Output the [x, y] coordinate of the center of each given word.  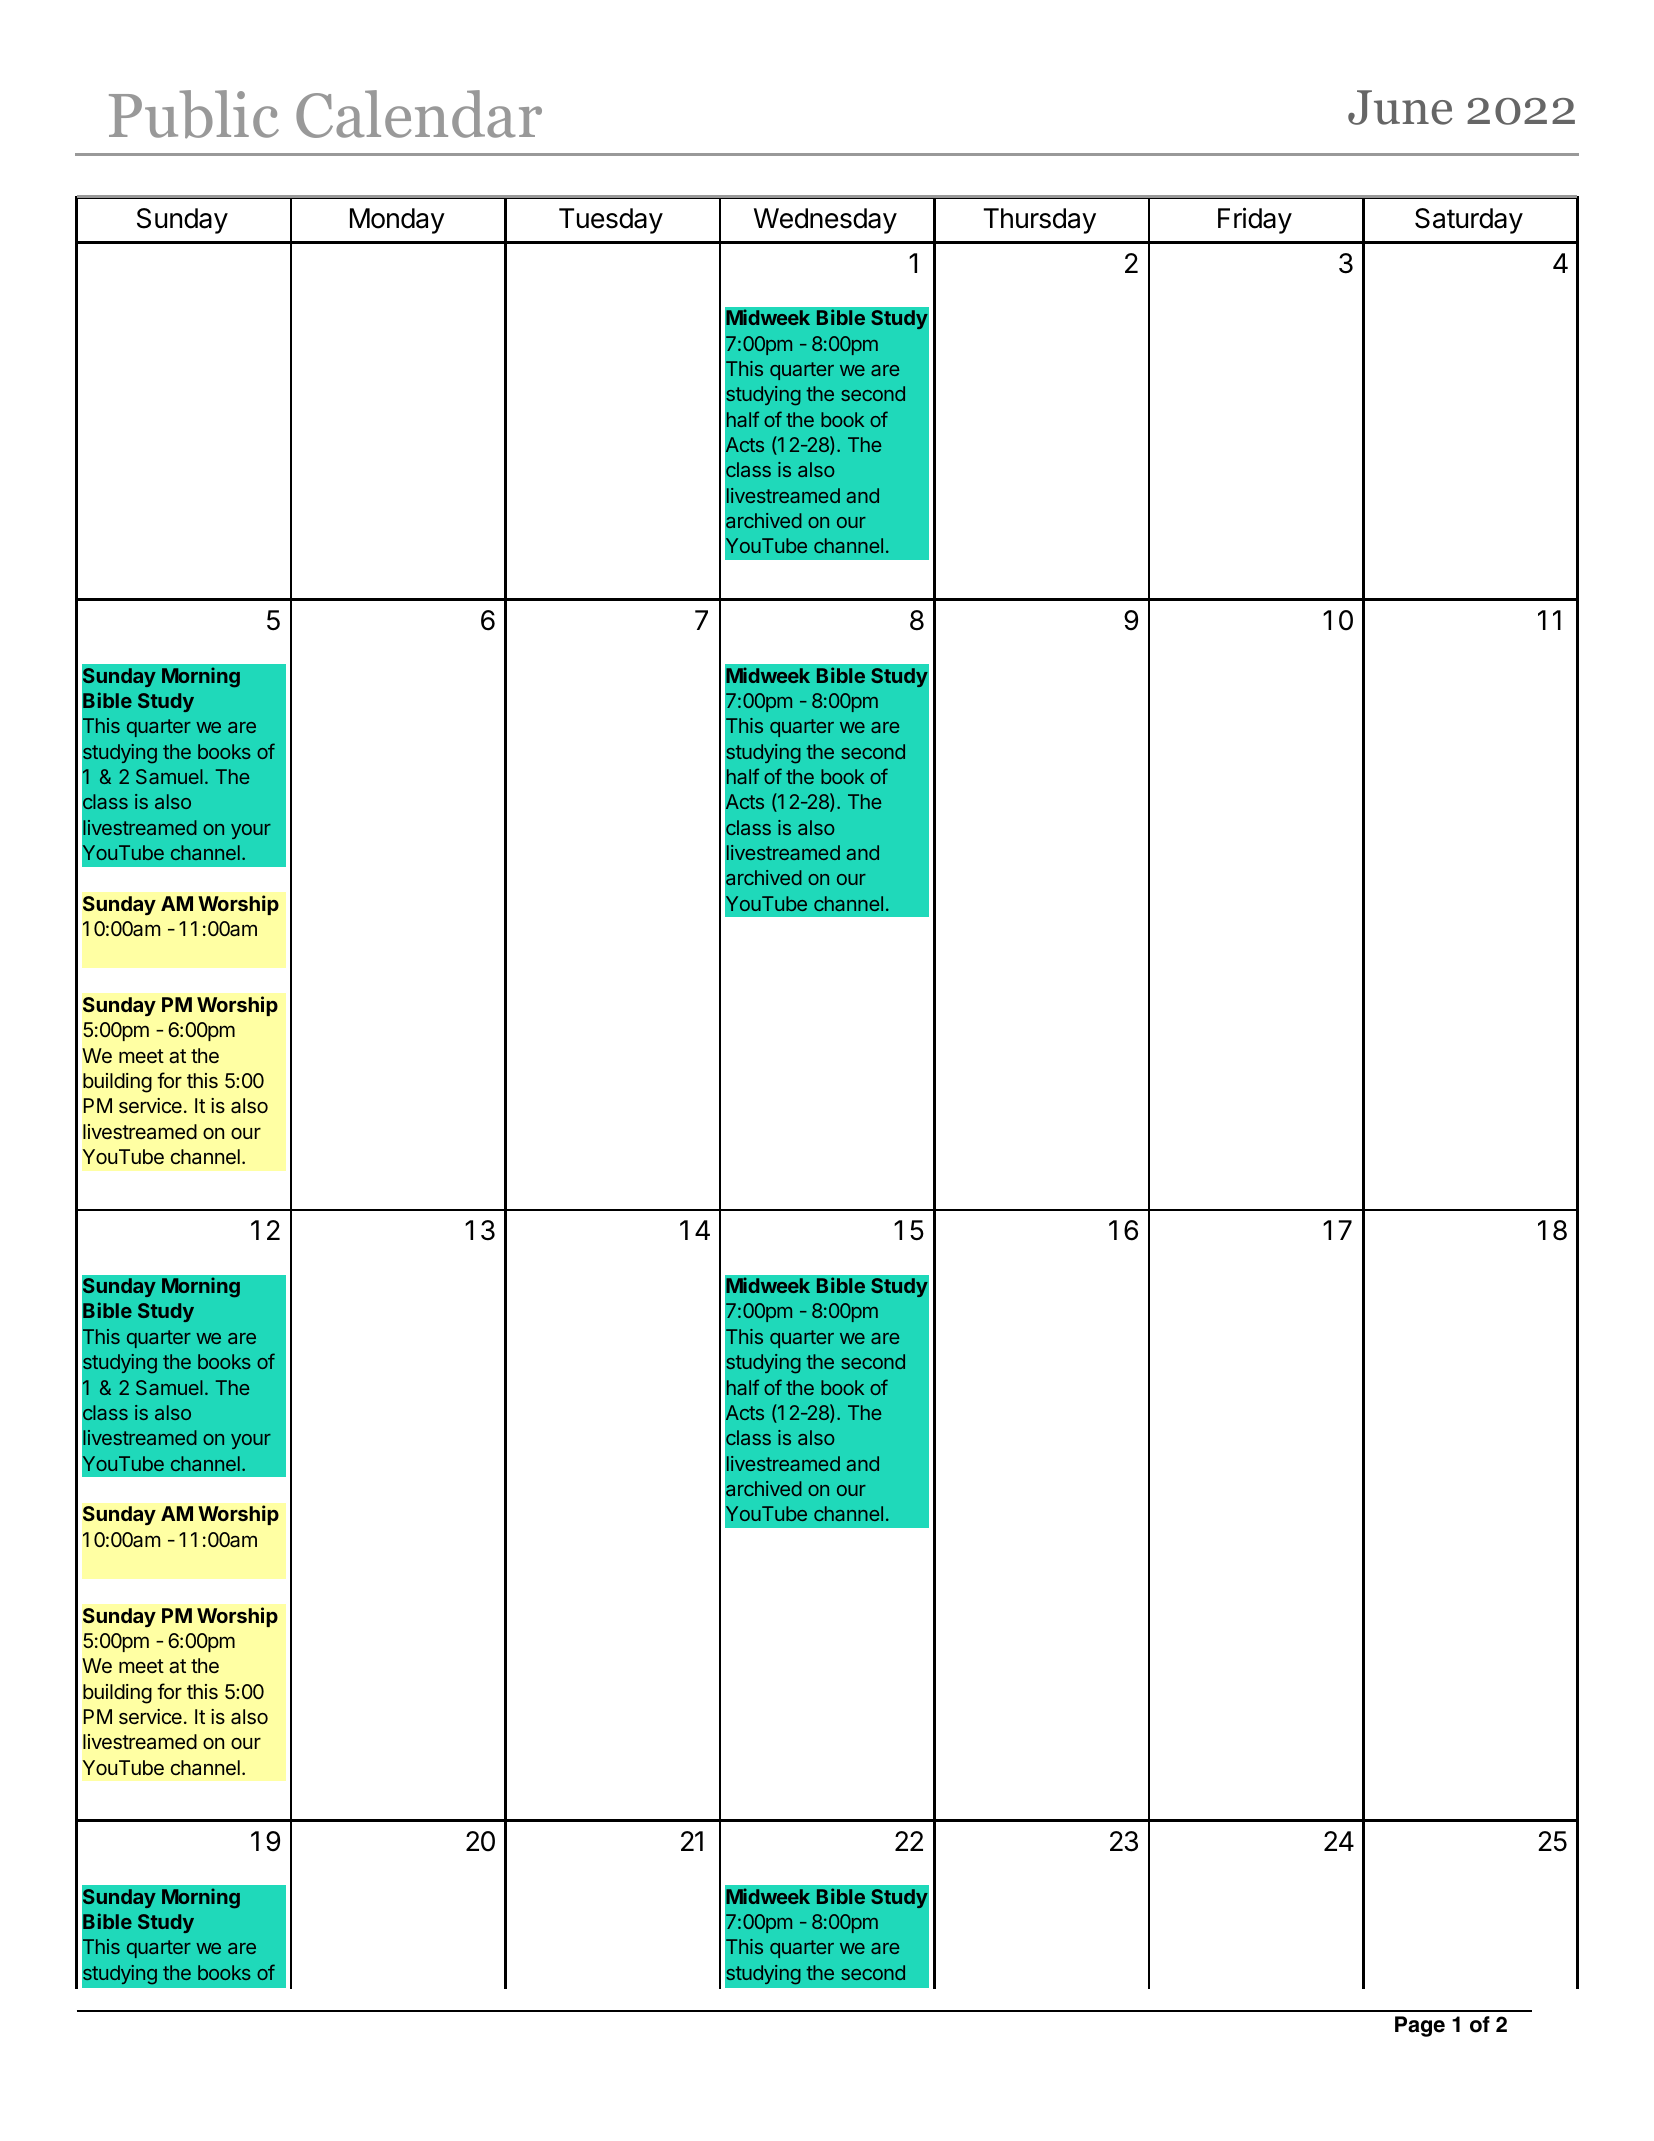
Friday [1255, 220]
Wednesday [825, 221]
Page [1420, 2026]
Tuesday [611, 221]
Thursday [1039, 221]
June [1400, 107]
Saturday [1469, 221]
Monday [397, 221]
